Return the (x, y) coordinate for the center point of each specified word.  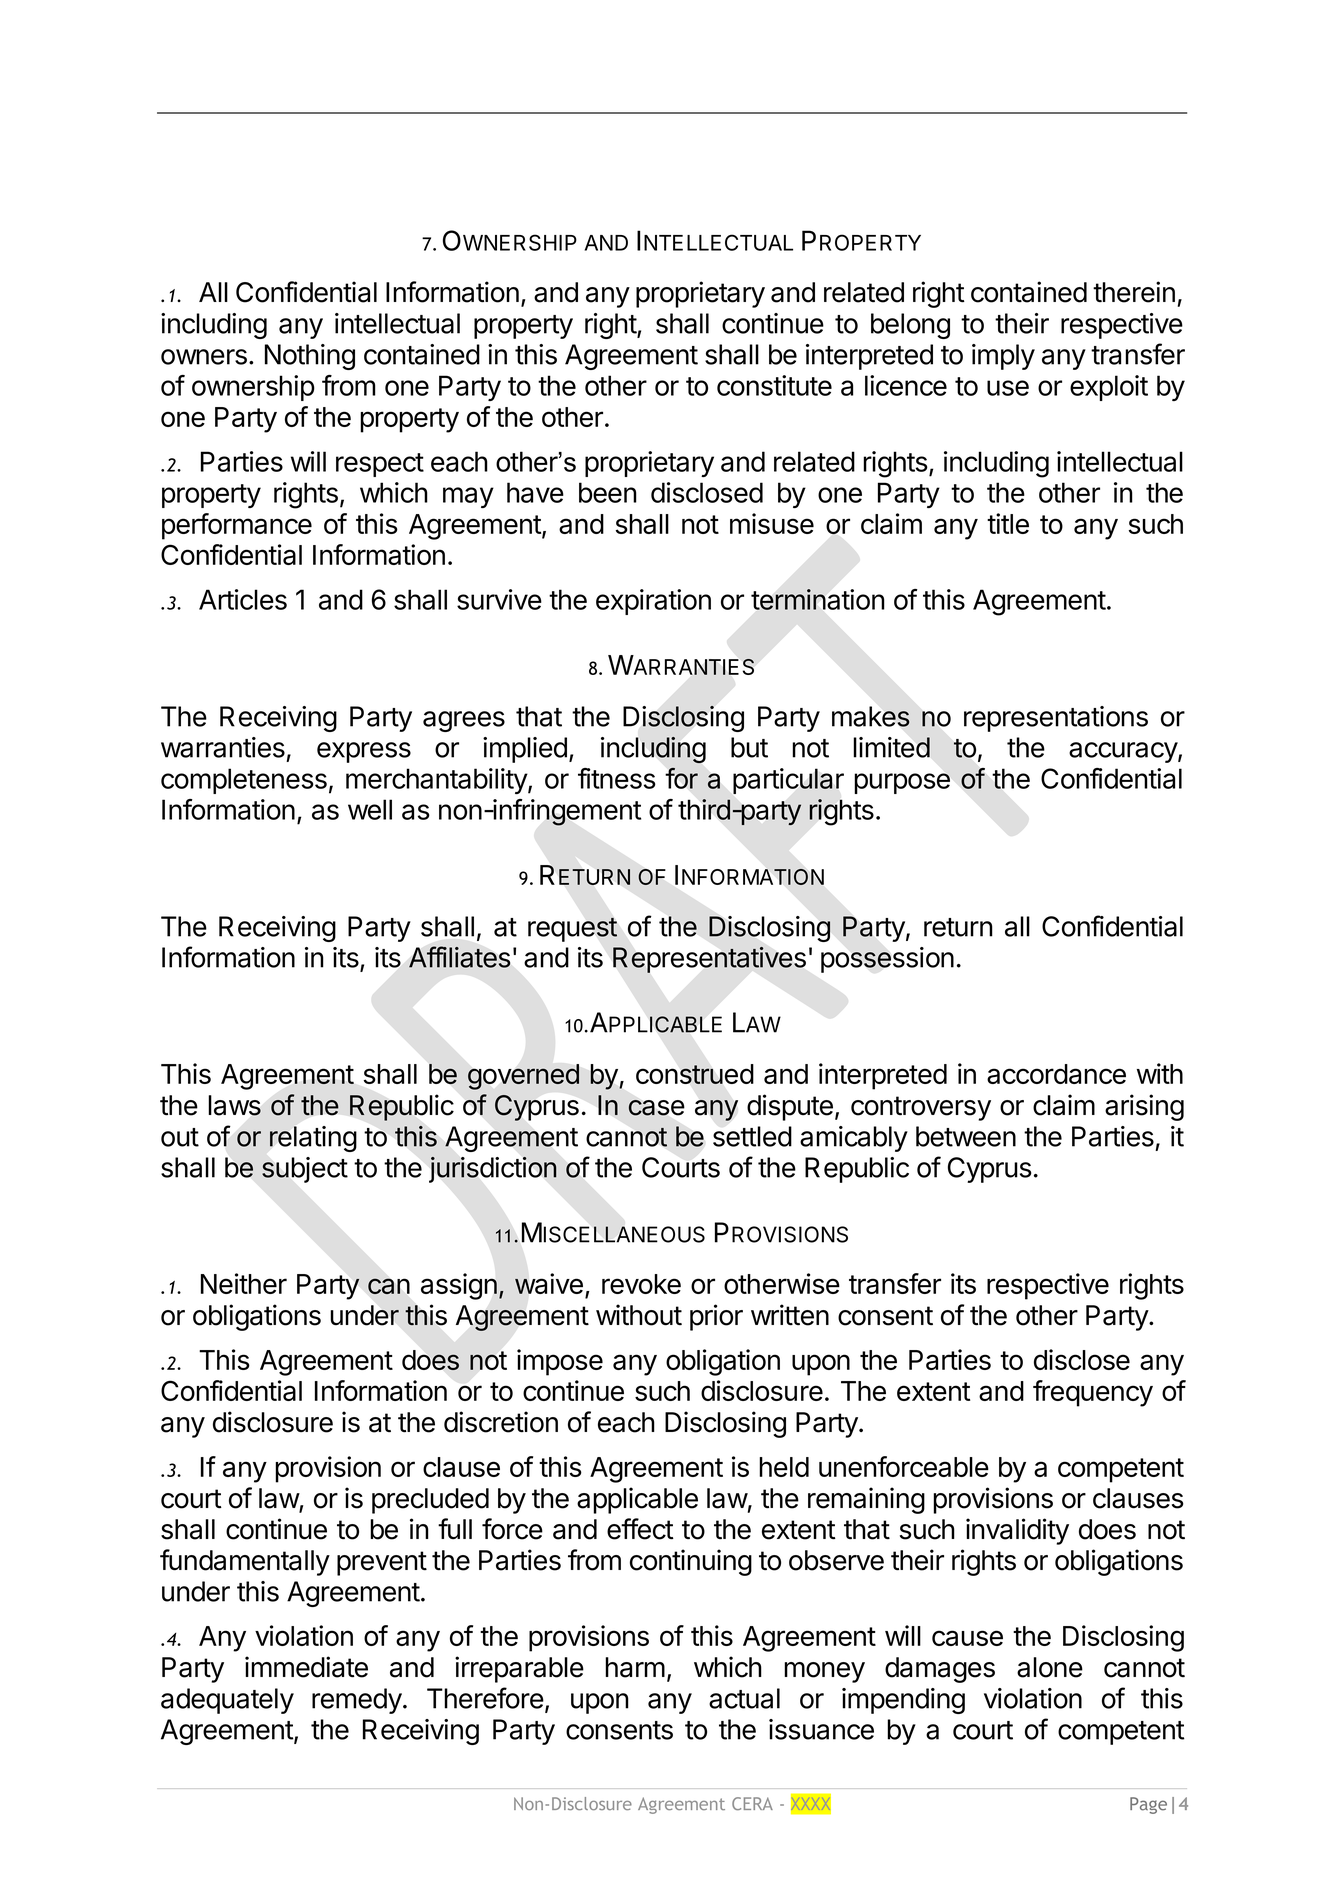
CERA (752, 1803)
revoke (641, 1284)
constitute (774, 385)
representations (1056, 719)
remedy (357, 1701)
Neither (244, 1283)
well (370, 809)
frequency (1093, 1393)
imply (1003, 357)
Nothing (310, 357)
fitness (617, 778)
